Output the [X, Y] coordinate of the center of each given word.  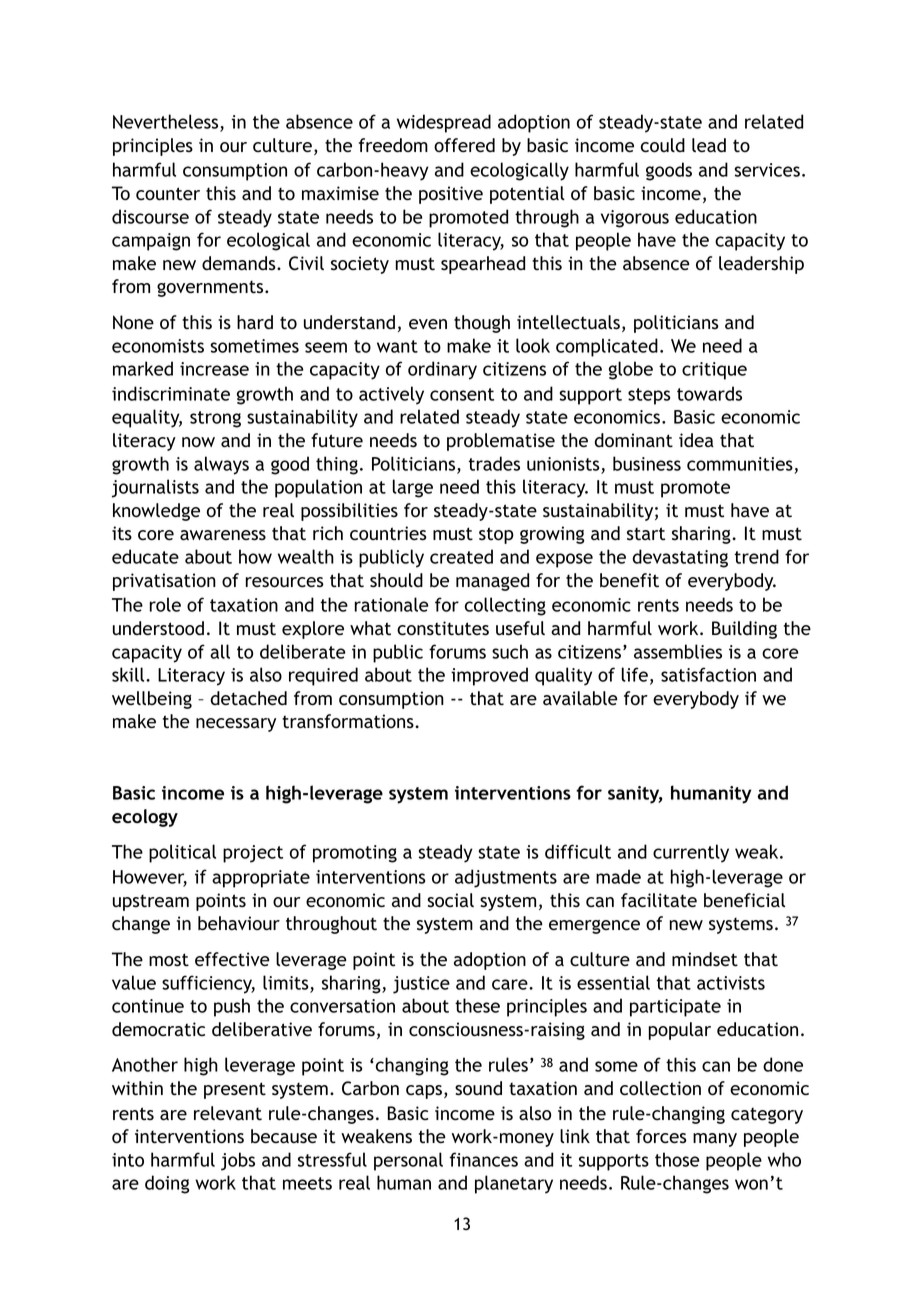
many [715, 1140]
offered [464, 145]
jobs [238, 1161]
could [663, 145]
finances [483, 1159]
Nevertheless [167, 122]
